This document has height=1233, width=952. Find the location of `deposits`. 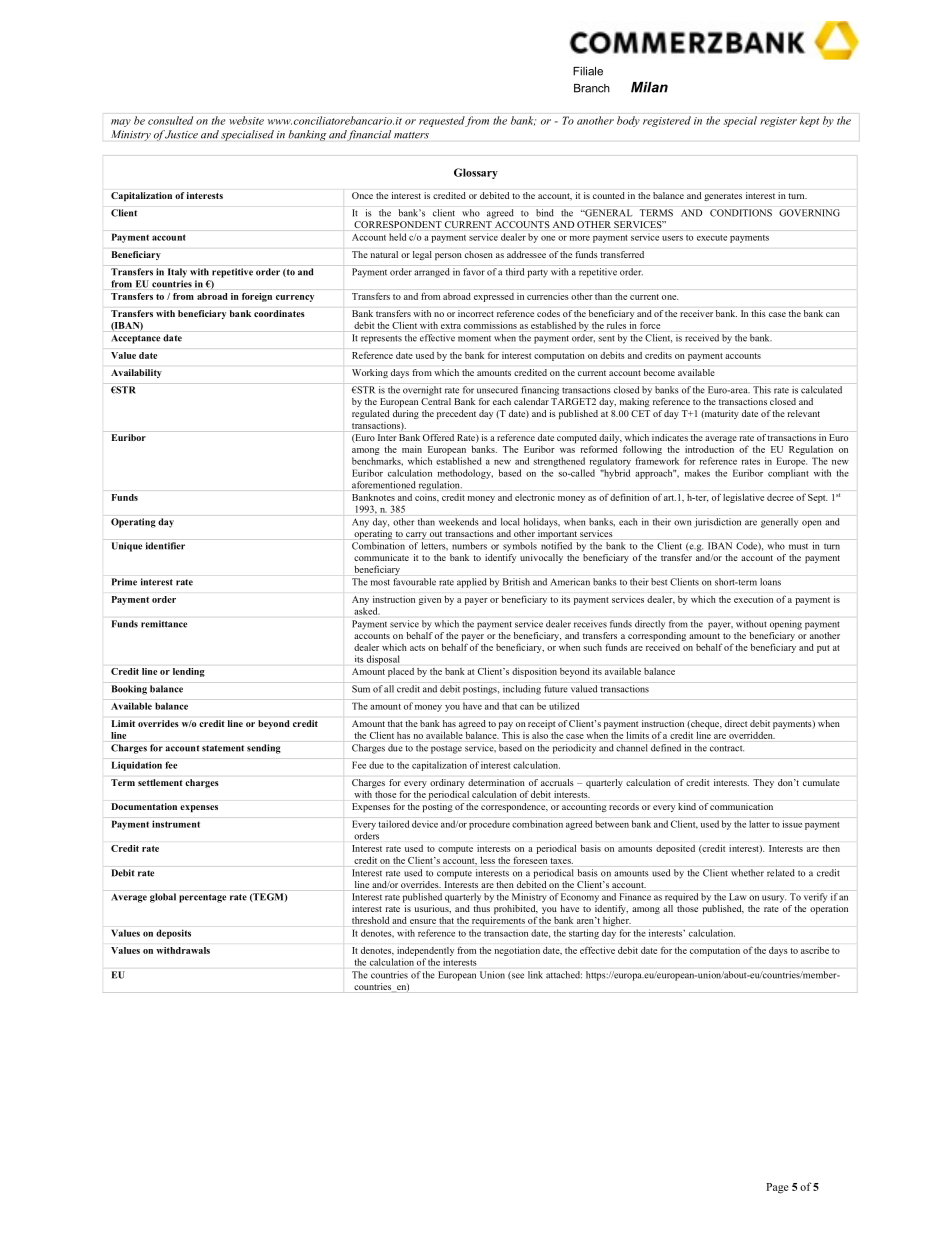

deposits is located at coordinates (173, 934).
